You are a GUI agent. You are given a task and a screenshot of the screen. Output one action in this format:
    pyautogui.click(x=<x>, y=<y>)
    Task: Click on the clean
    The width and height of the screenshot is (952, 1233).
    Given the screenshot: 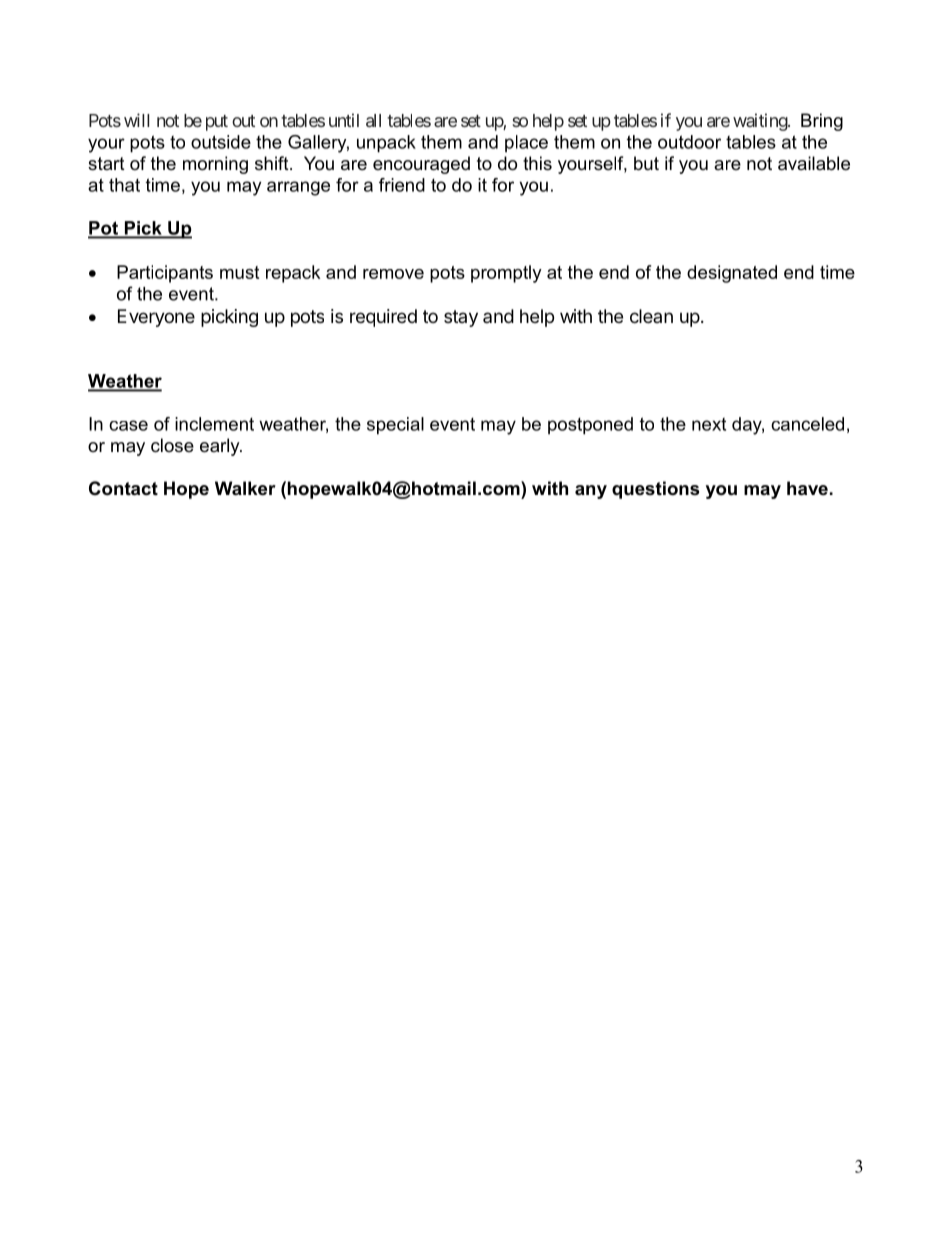 What is the action you would take?
    pyautogui.click(x=651, y=316)
